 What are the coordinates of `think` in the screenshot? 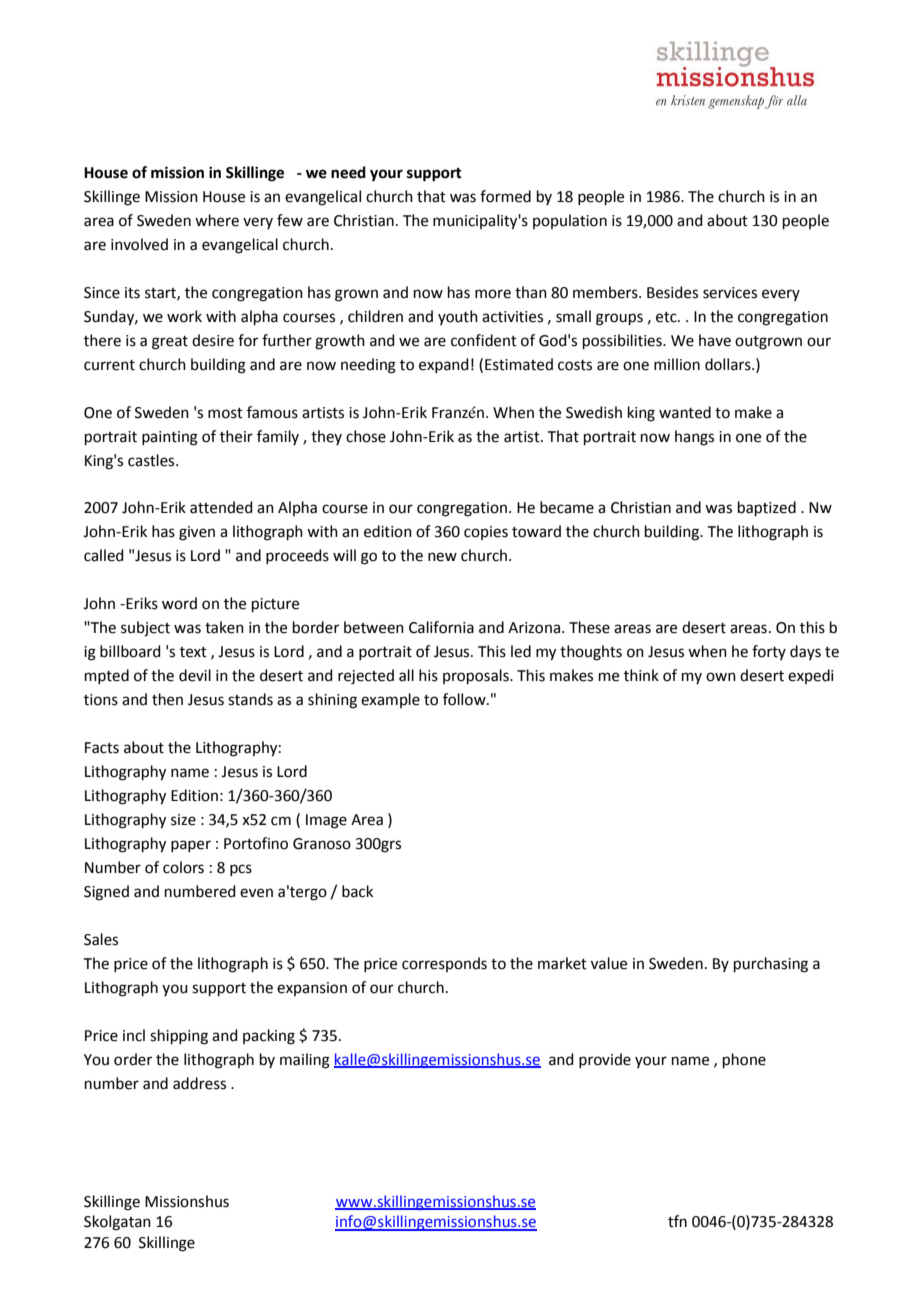 It's located at (641, 675).
